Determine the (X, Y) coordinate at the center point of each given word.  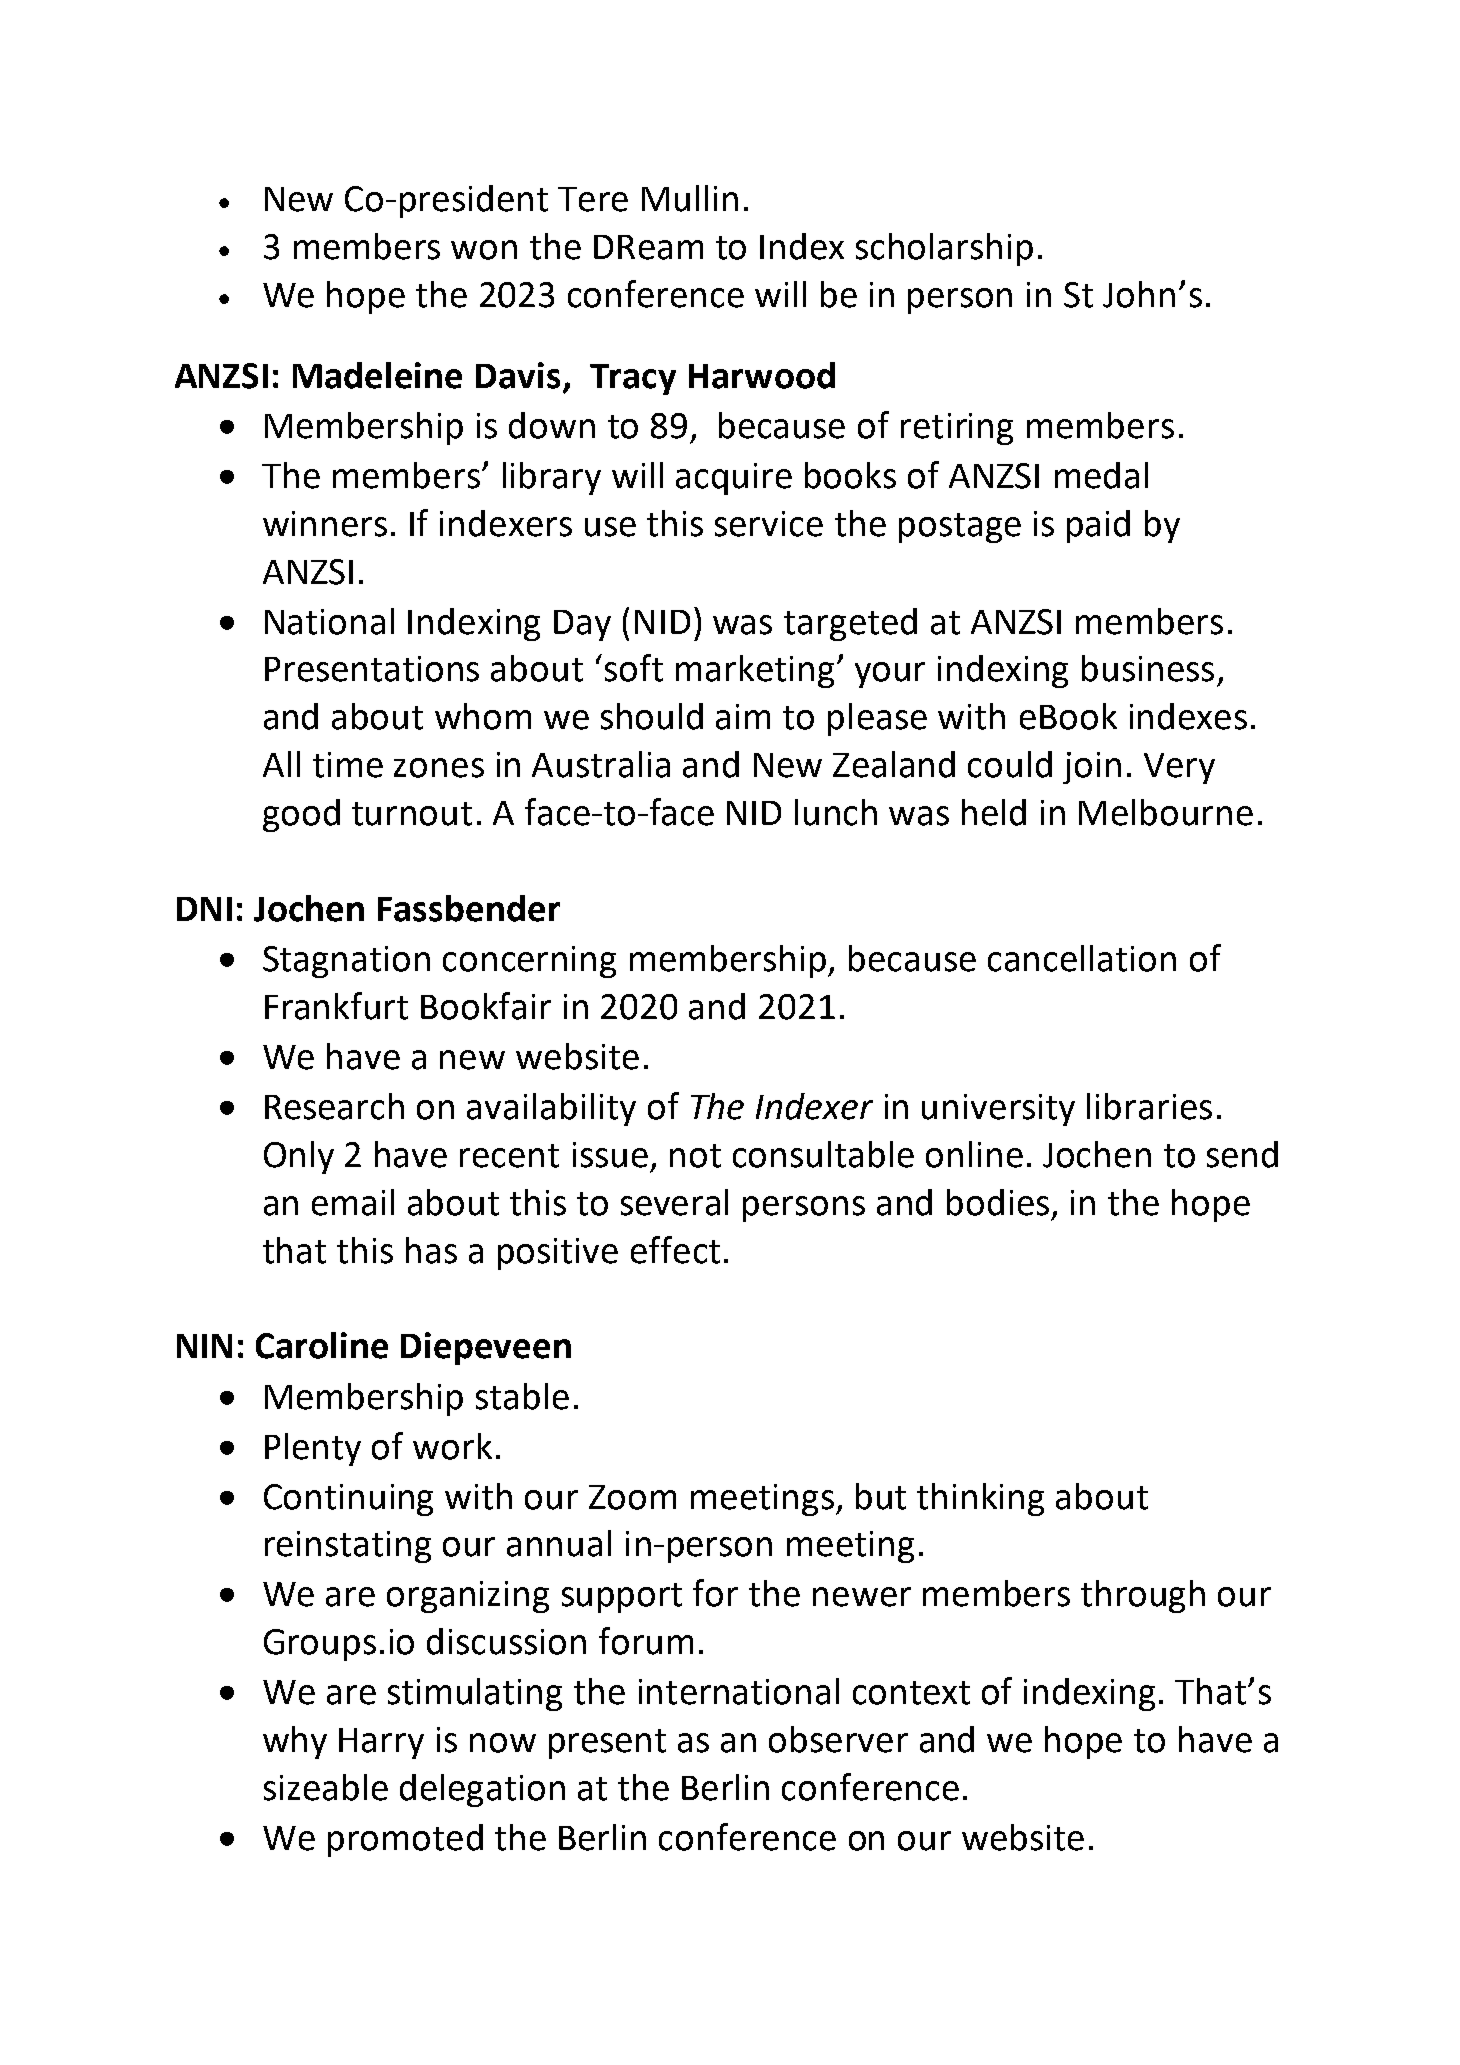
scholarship (944, 249)
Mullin (690, 198)
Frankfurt (336, 1006)
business (1148, 668)
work (452, 1446)
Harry (381, 1743)
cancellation (1082, 958)
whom (483, 716)
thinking (980, 1499)
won (484, 250)
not (695, 1156)
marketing (755, 671)
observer (838, 1739)
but (881, 1496)
